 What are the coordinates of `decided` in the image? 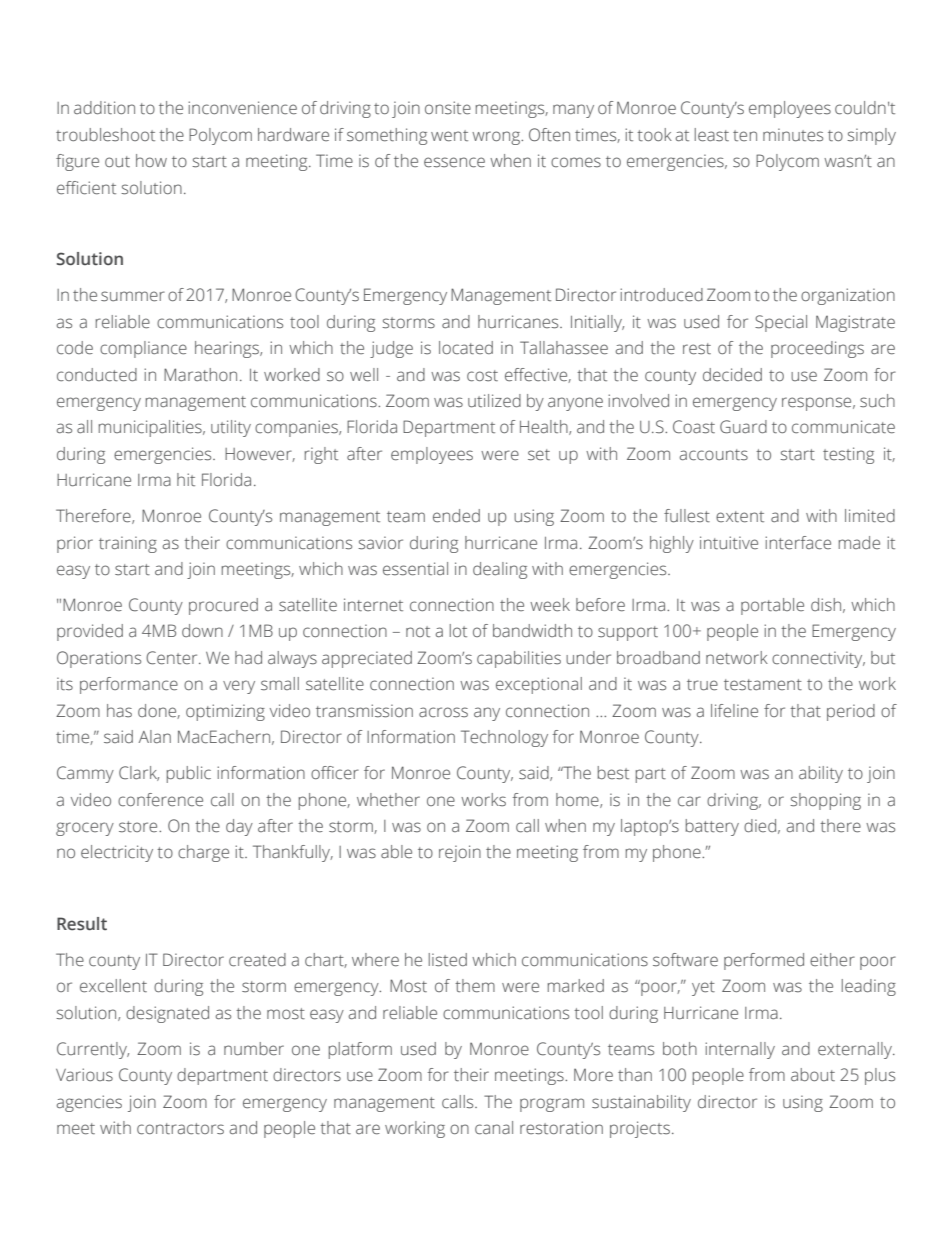 It's located at (732, 375).
